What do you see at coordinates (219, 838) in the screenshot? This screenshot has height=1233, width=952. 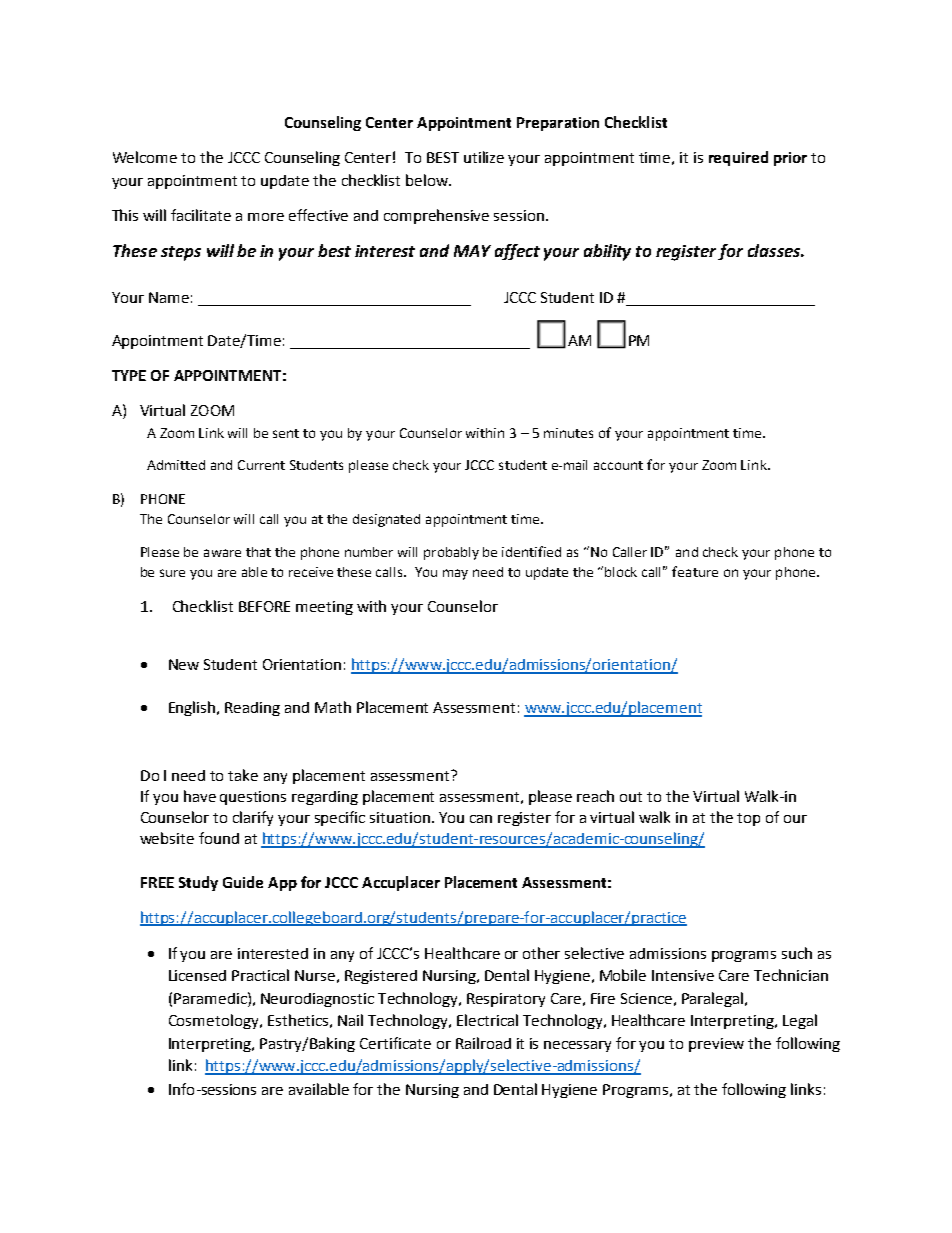 I see `found` at bounding box center [219, 838].
